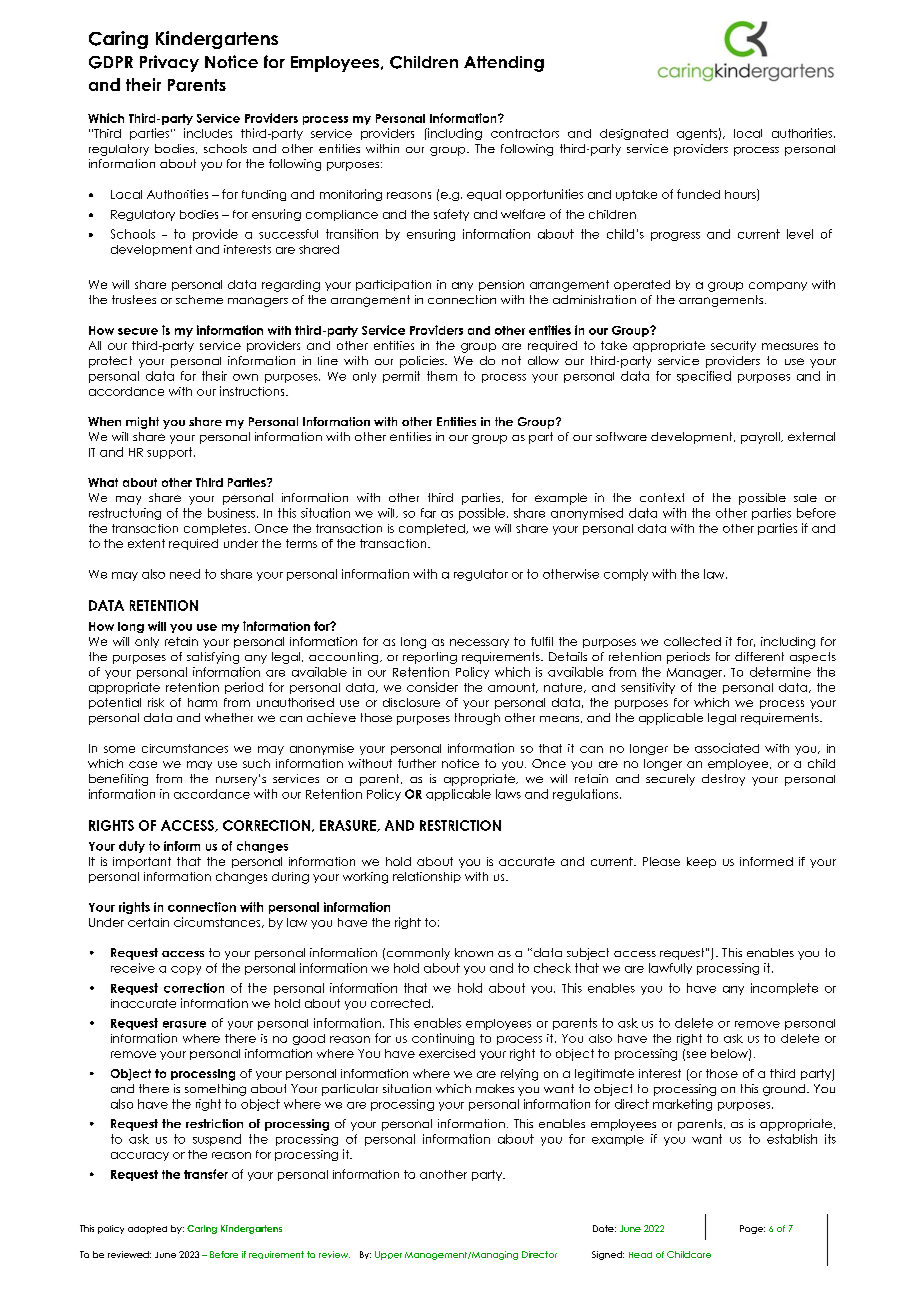 The width and height of the image is (924, 1308). What do you see at coordinates (634, 134) in the image?
I see `designated` at bounding box center [634, 134].
